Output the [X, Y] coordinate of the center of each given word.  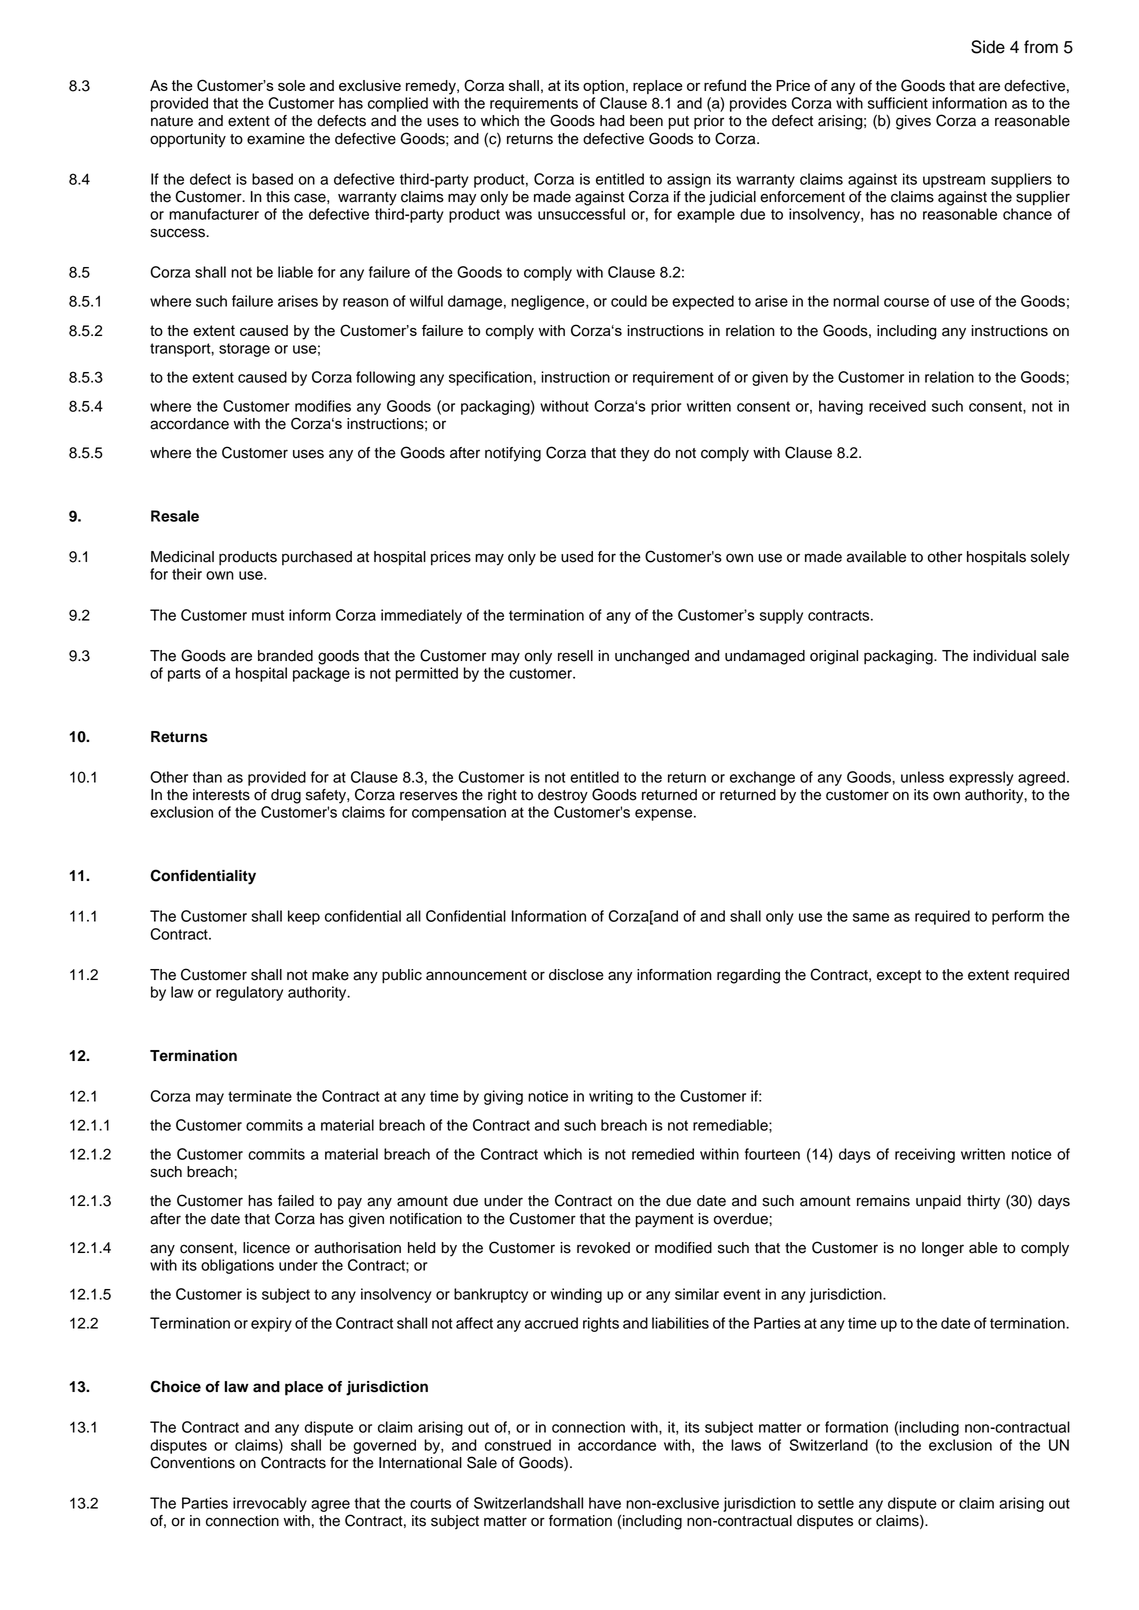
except [899, 976]
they [634, 454]
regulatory [249, 993]
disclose [576, 975]
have [605, 1503]
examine [276, 139]
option [603, 87]
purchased [317, 558]
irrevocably [270, 1504]
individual [1004, 656]
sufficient [898, 103]
